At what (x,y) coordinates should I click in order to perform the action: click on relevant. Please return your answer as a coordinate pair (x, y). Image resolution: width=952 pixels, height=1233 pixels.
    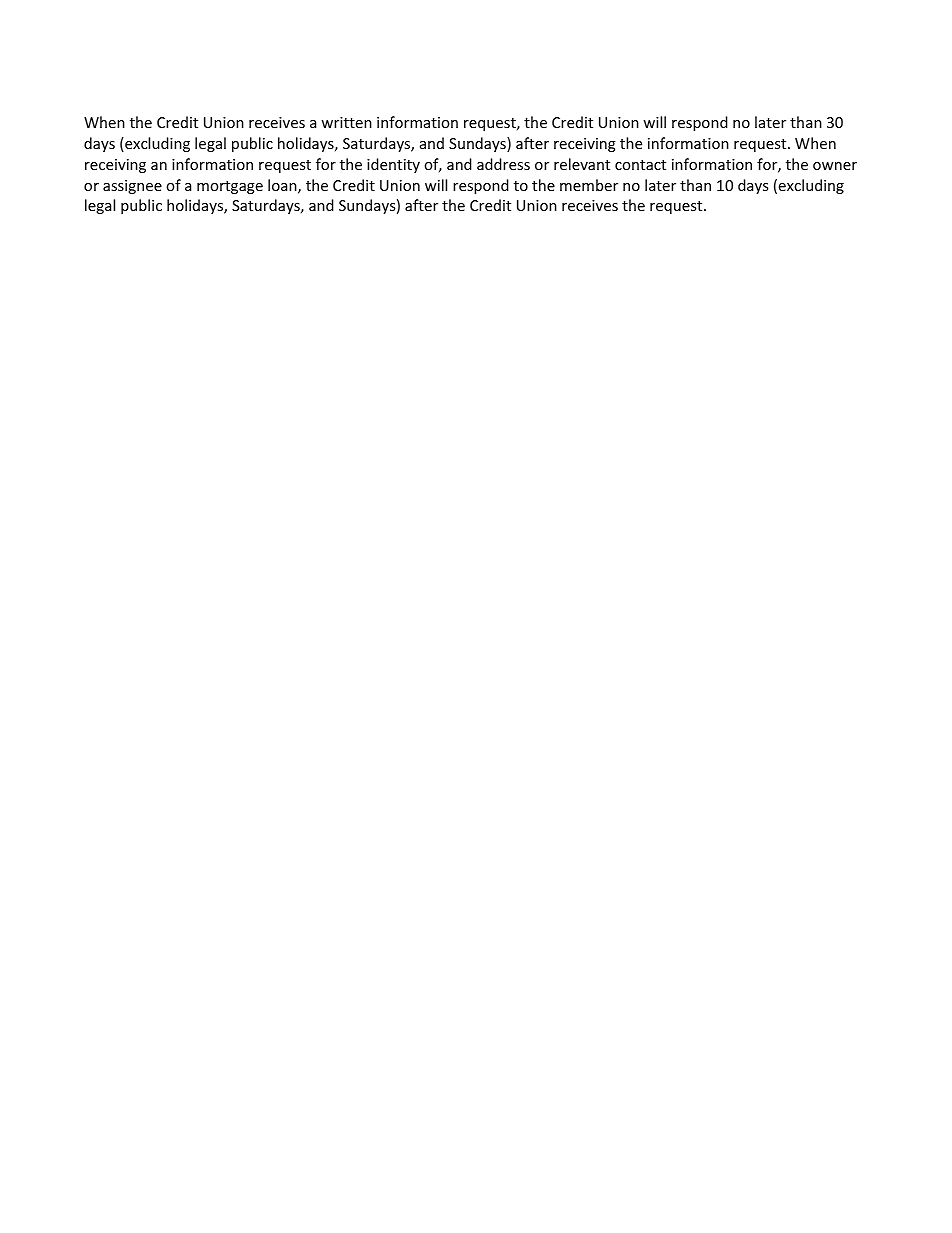
    Looking at the image, I should click on (582, 164).
